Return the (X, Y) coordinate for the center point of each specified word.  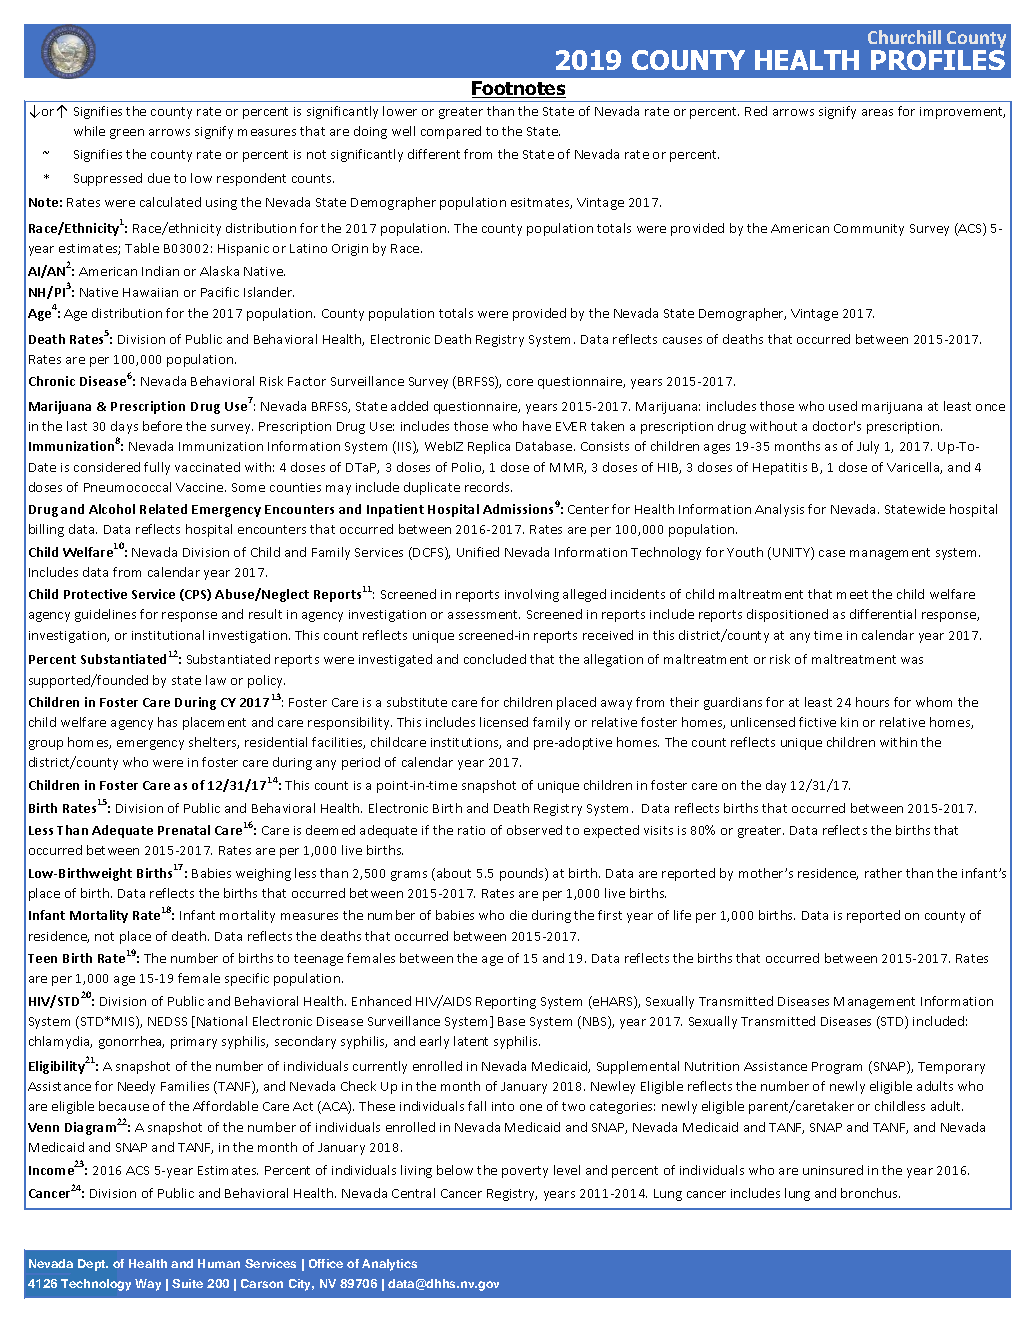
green (127, 134)
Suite (187, 1283)
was (912, 660)
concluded (495, 659)
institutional (168, 635)
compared (451, 132)
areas (877, 112)
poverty (525, 1172)
